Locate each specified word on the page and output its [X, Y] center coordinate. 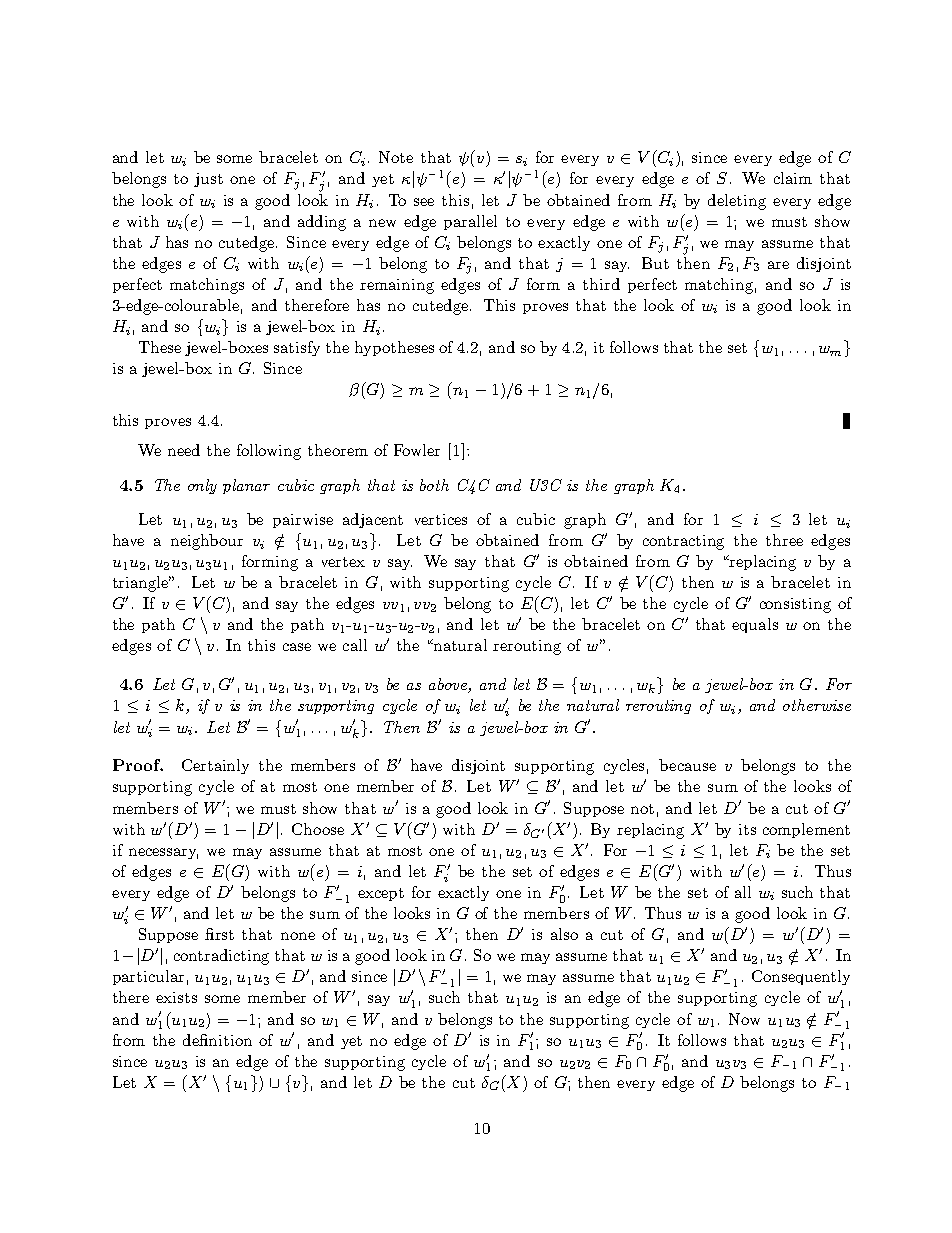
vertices [441, 519]
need [184, 450]
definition [217, 1040]
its [747, 829]
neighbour [207, 542]
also [564, 934]
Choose [318, 829]
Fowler [417, 450]
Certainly [215, 766]
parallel [470, 222]
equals [755, 625]
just [208, 180]
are [778, 265]
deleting [737, 202]
